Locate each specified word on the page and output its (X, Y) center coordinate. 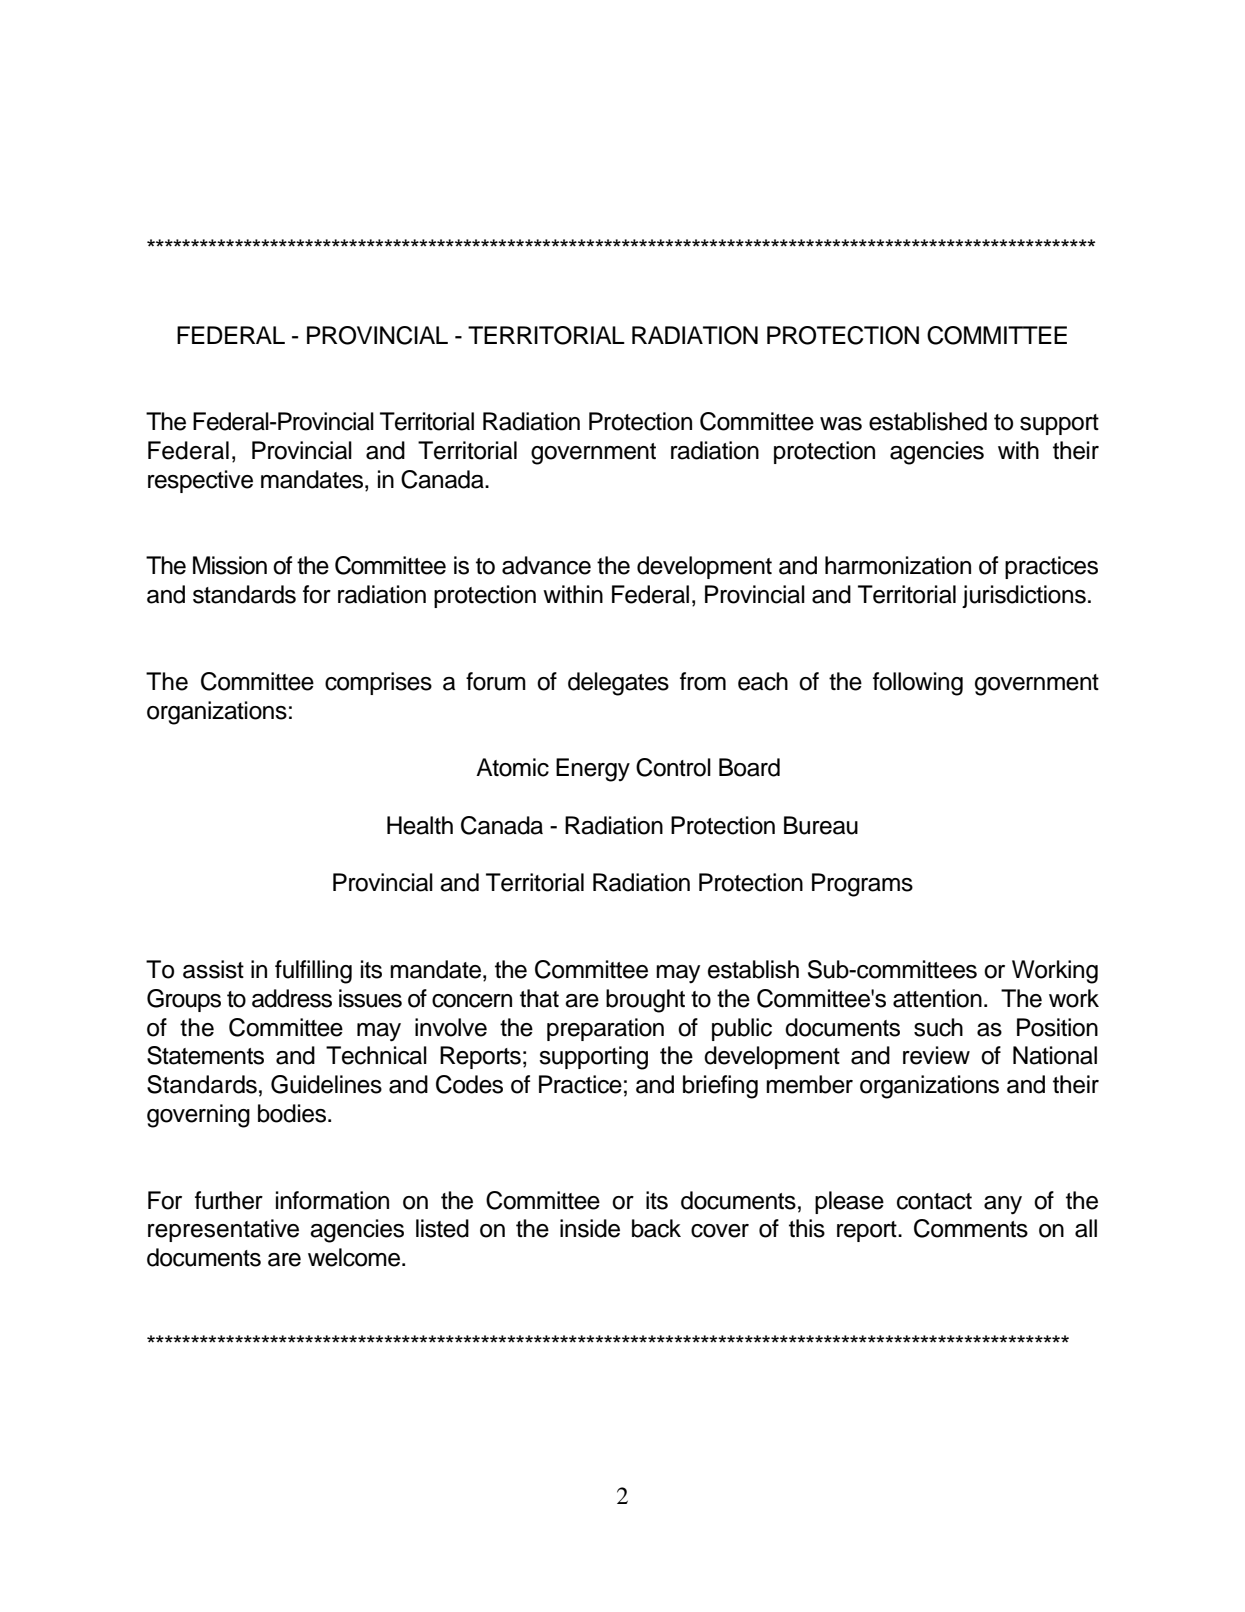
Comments (971, 1228)
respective (200, 481)
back (656, 1228)
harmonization (898, 565)
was (841, 424)
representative (223, 1230)
